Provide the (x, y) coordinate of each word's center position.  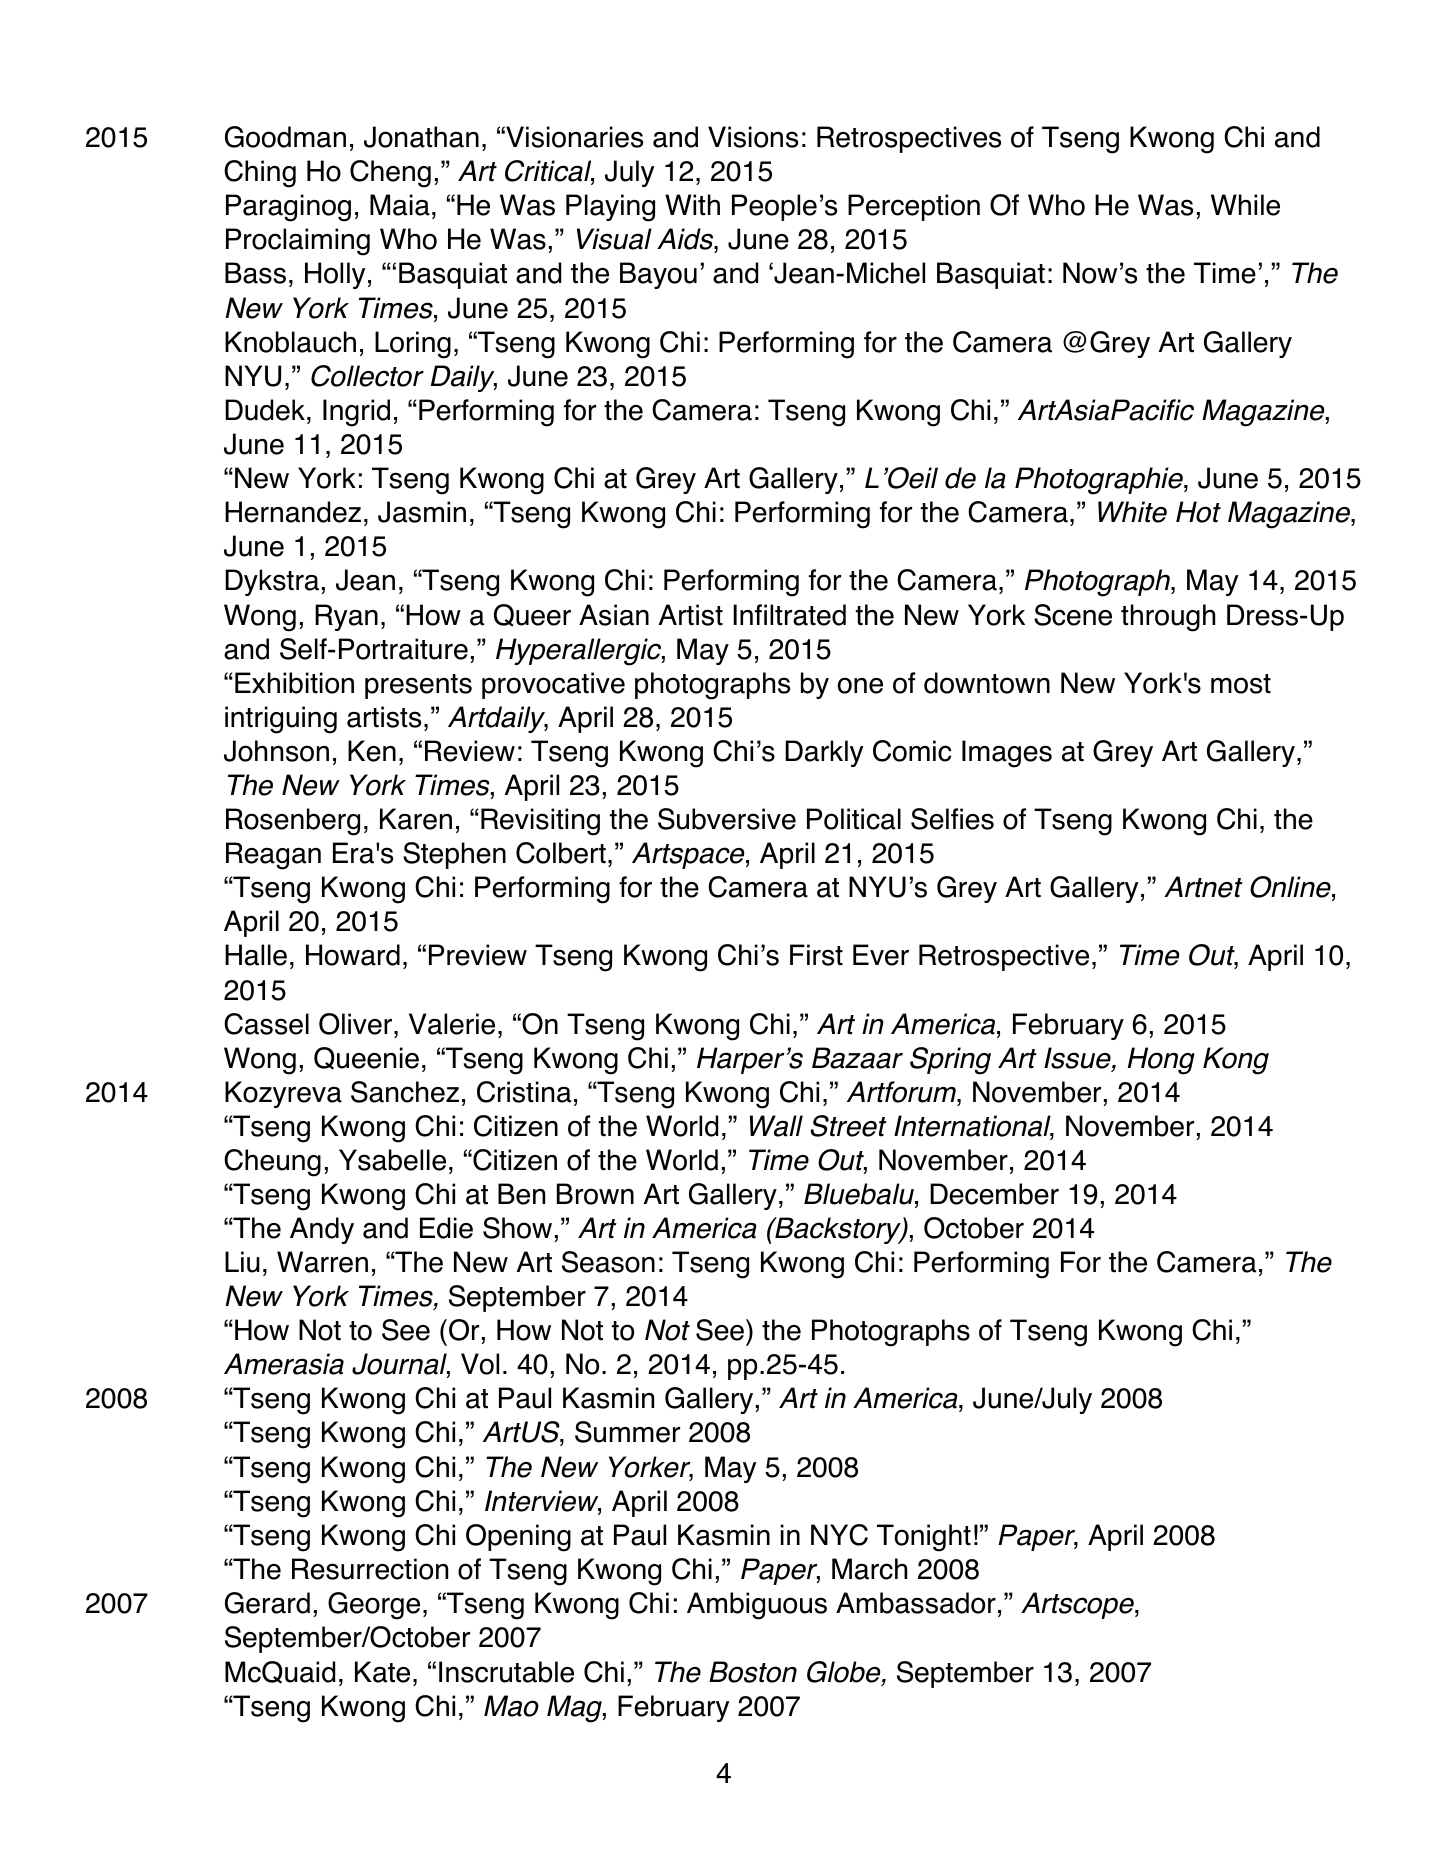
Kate (382, 1672)
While (1245, 205)
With (692, 205)
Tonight (924, 1538)
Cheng (390, 174)
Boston (753, 1672)
